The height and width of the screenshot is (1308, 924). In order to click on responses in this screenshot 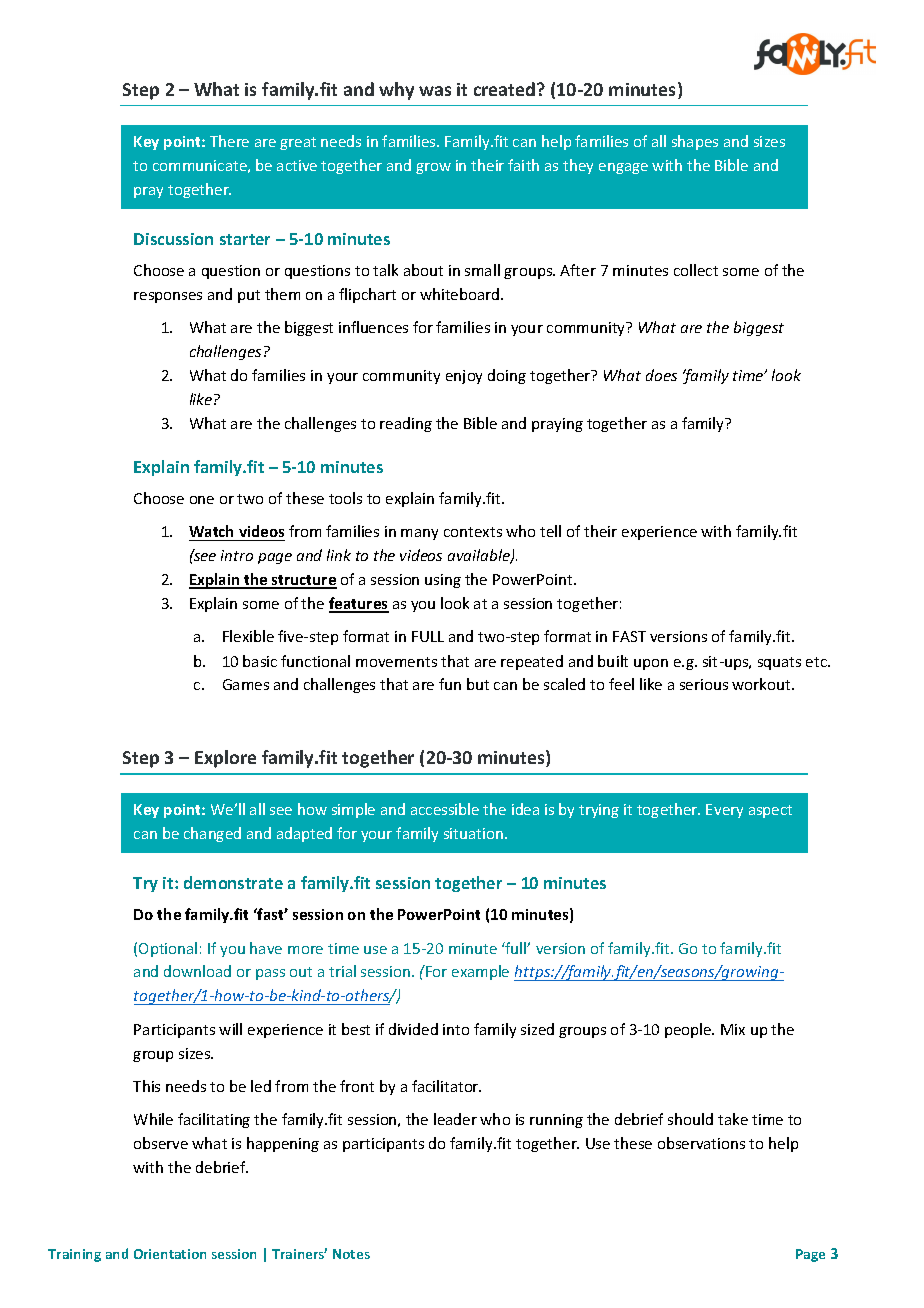, I will do `click(168, 297)`.
